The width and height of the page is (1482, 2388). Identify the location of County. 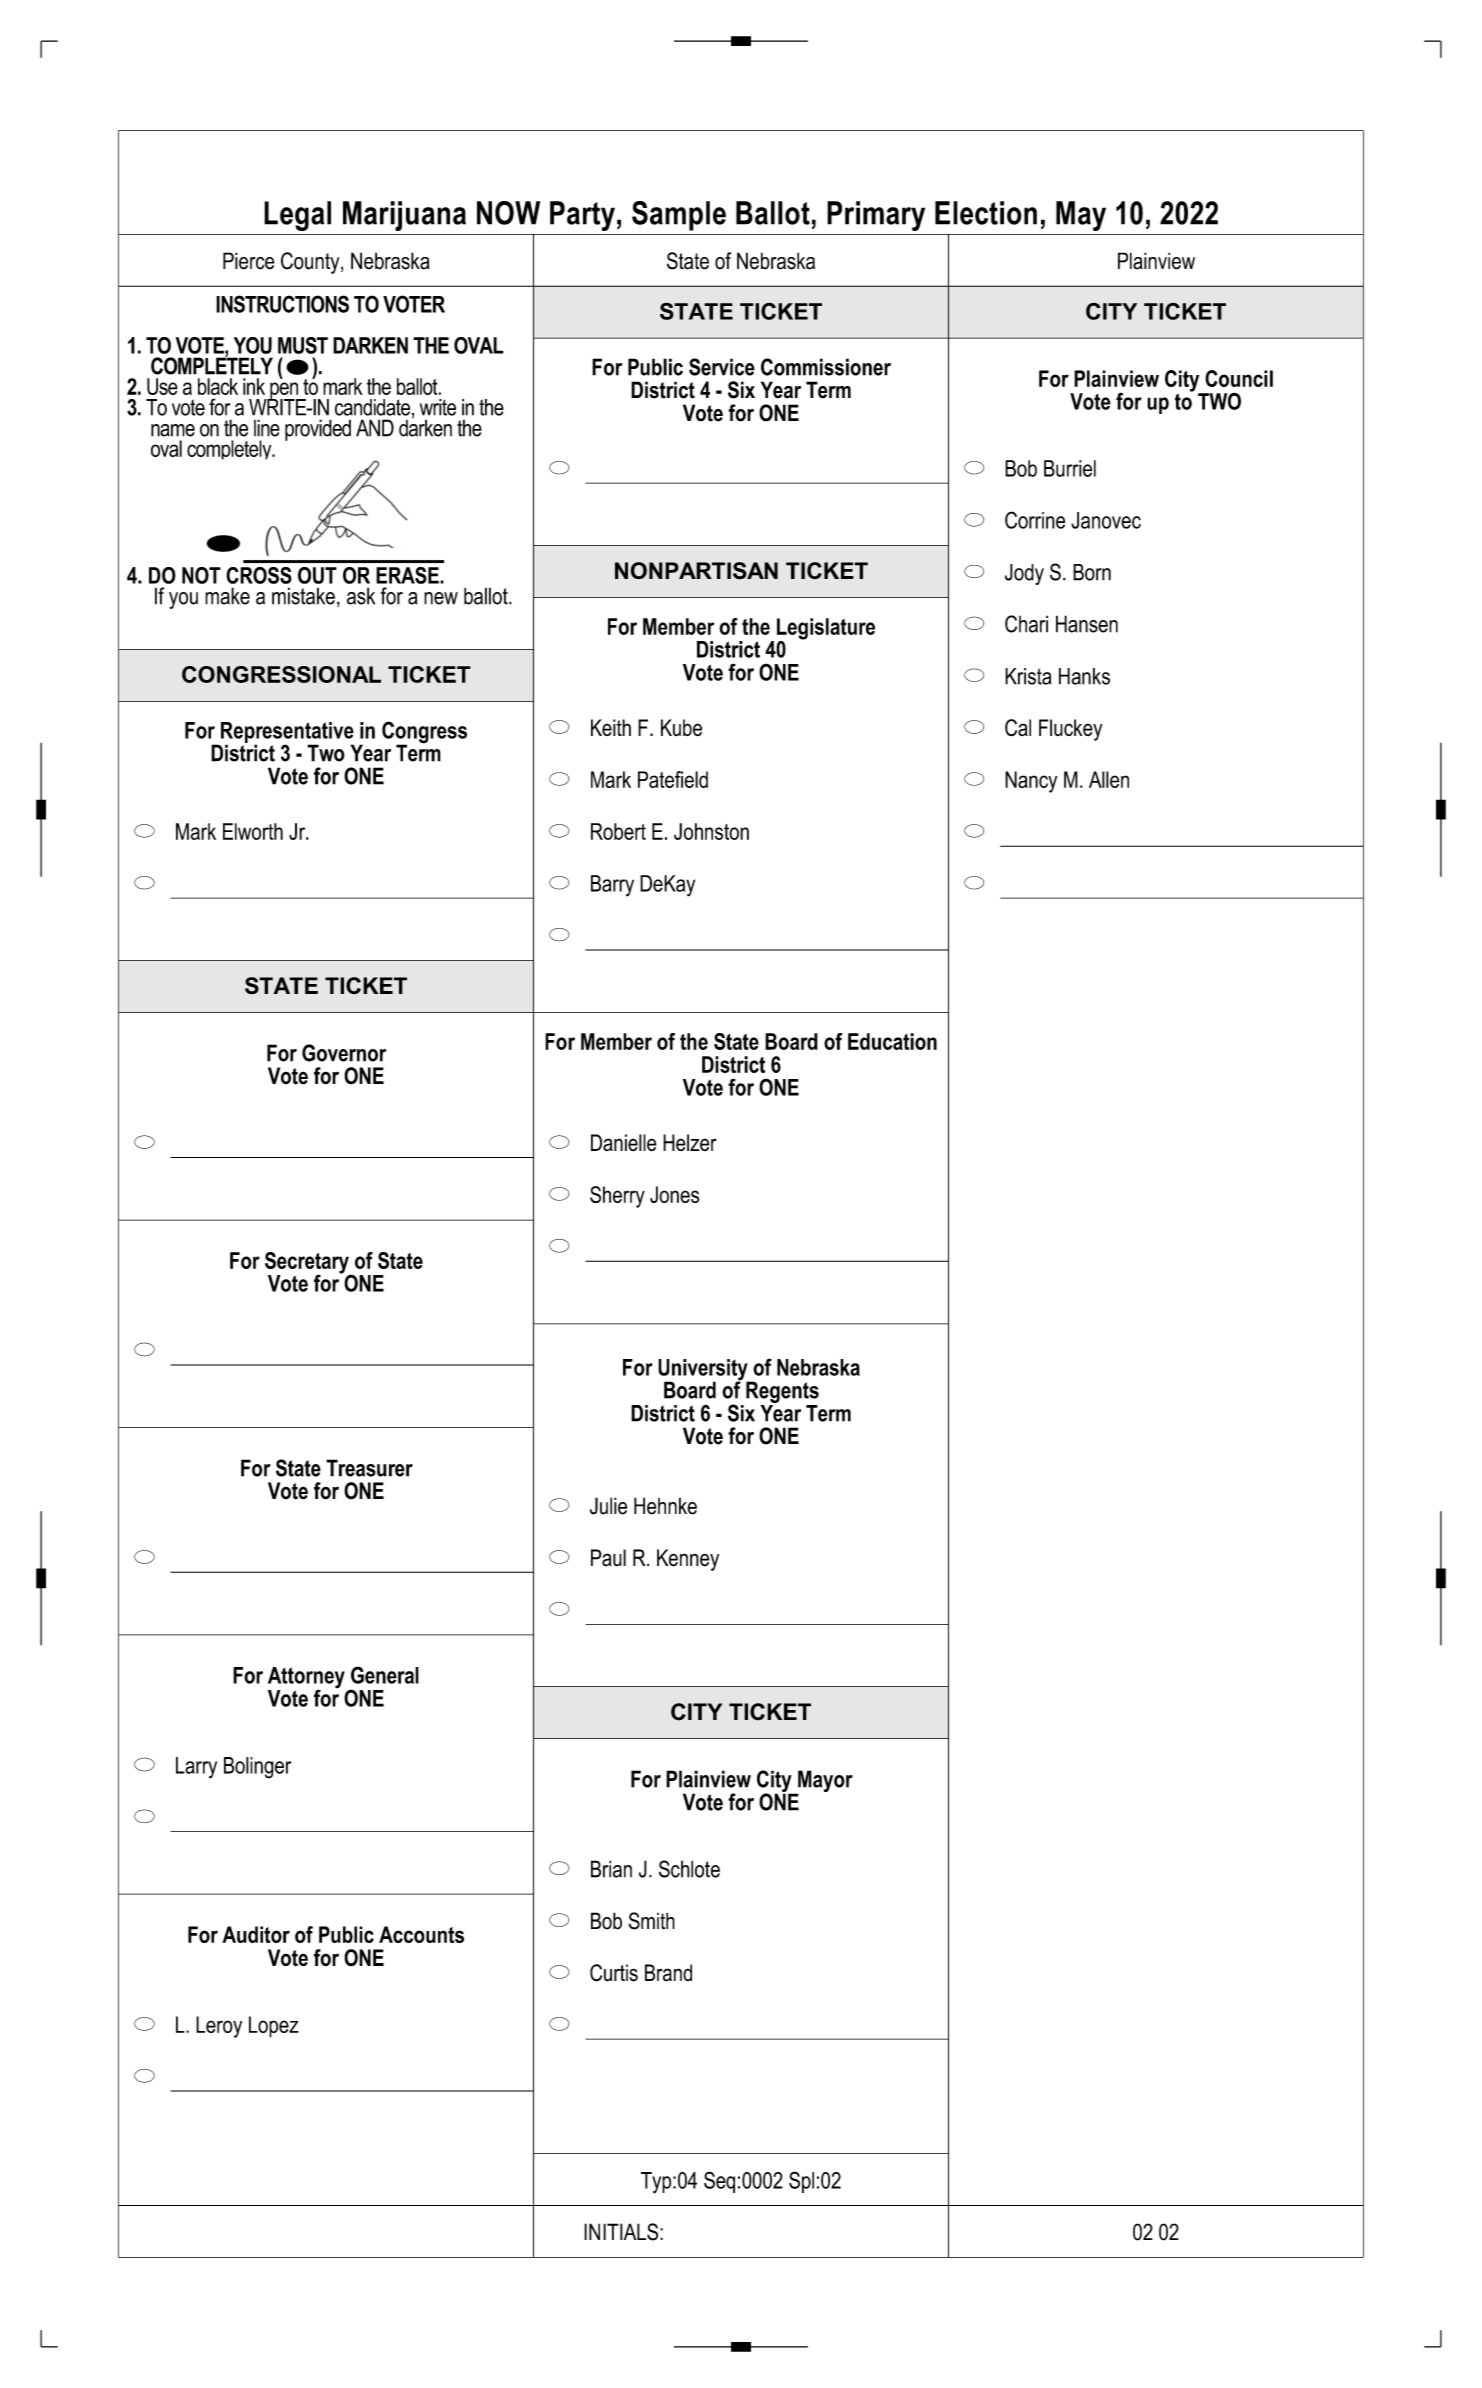
(311, 263).
